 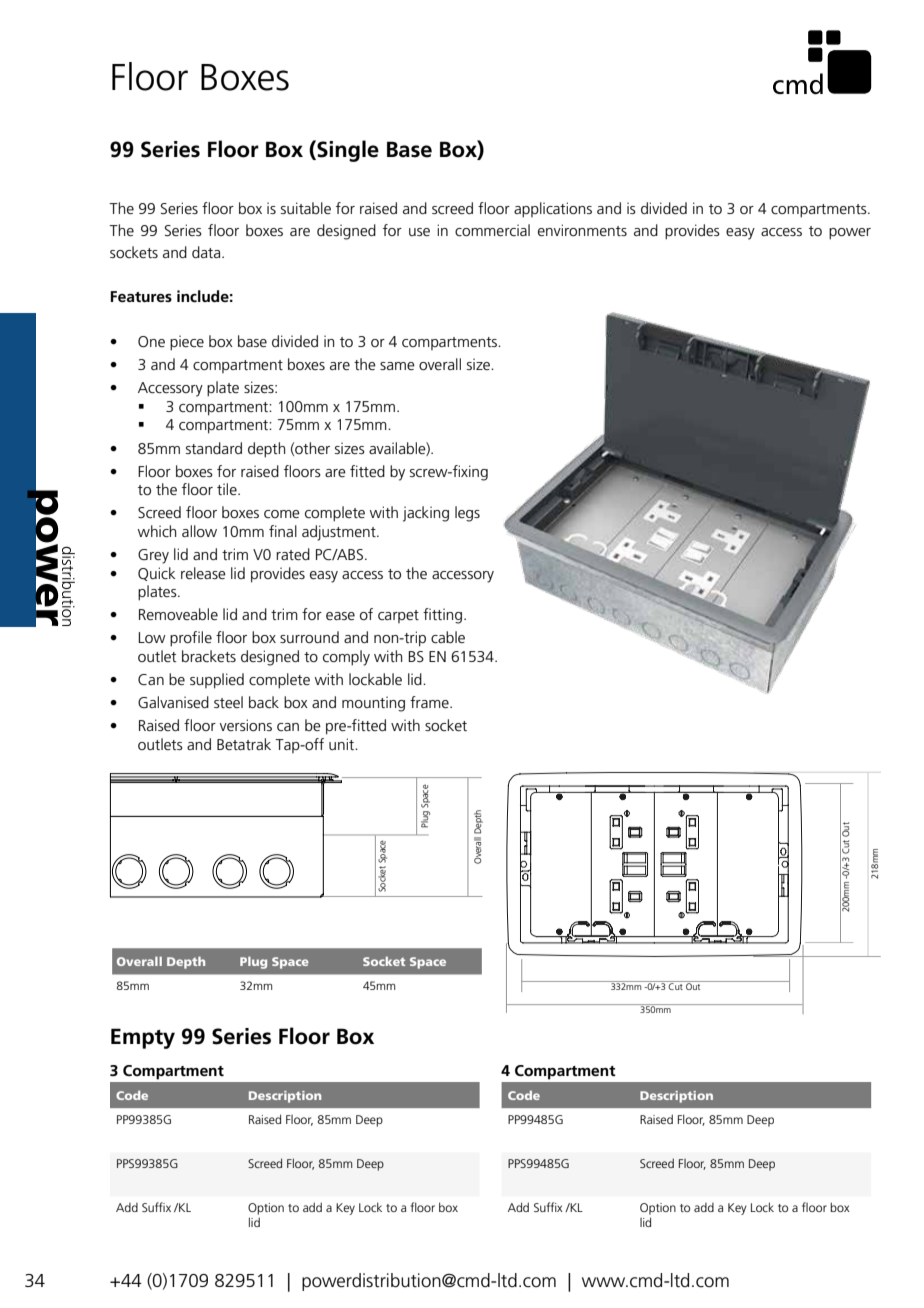 What do you see at coordinates (553, 210) in the screenshot?
I see `applications` at bounding box center [553, 210].
